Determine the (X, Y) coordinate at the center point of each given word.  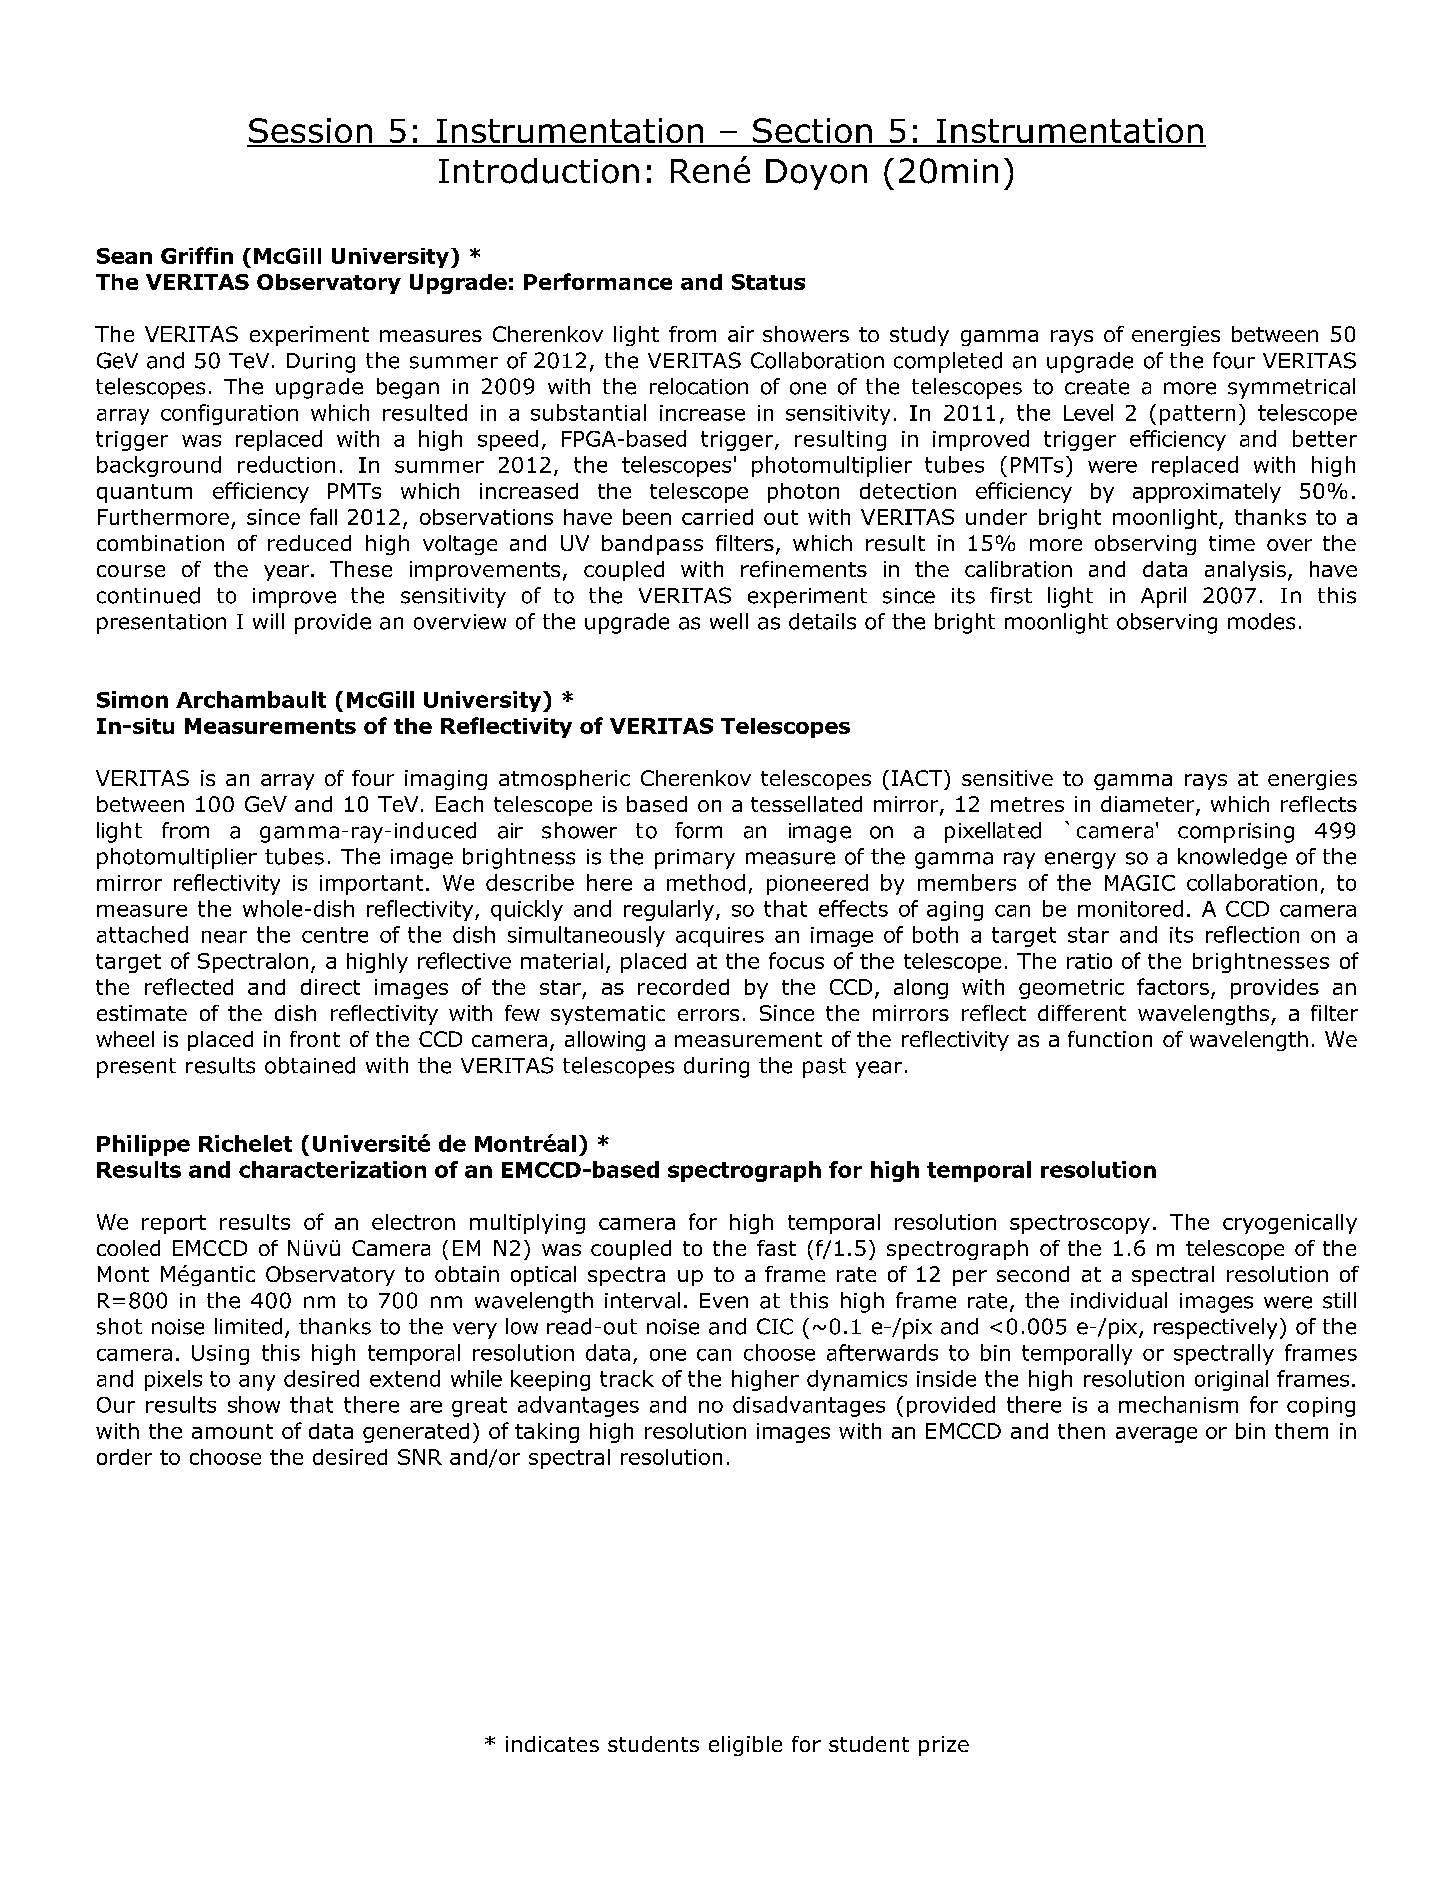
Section (812, 132)
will (268, 621)
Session (310, 132)
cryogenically (1290, 1224)
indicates (552, 1744)
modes (1261, 621)
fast (776, 1248)
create (1097, 387)
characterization (332, 1169)
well (729, 621)
